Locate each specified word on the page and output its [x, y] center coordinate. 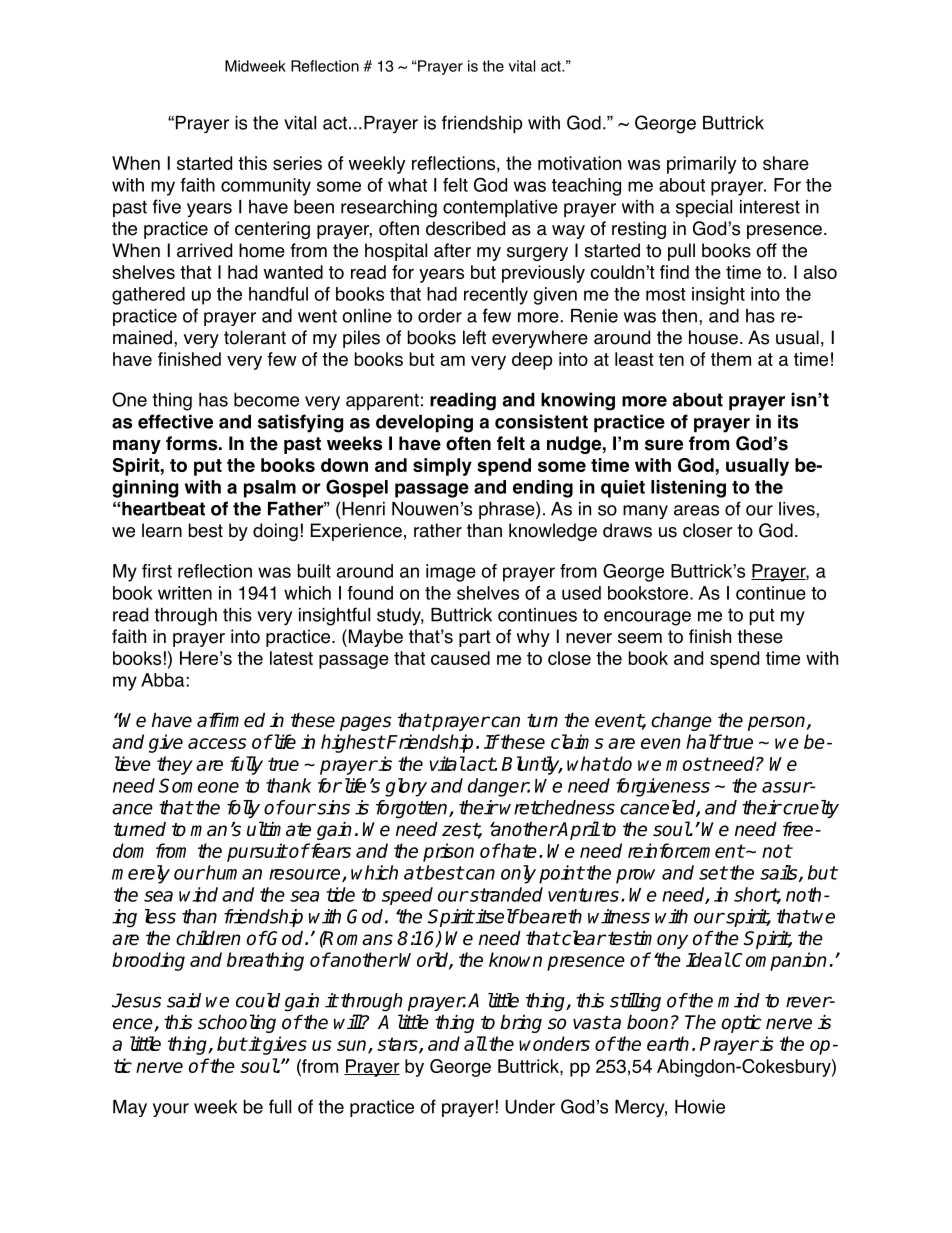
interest [770, 207]
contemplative [500, 208]
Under [530, 1106]
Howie [700, 1107]
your [171, 1110]
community [266, 187]
